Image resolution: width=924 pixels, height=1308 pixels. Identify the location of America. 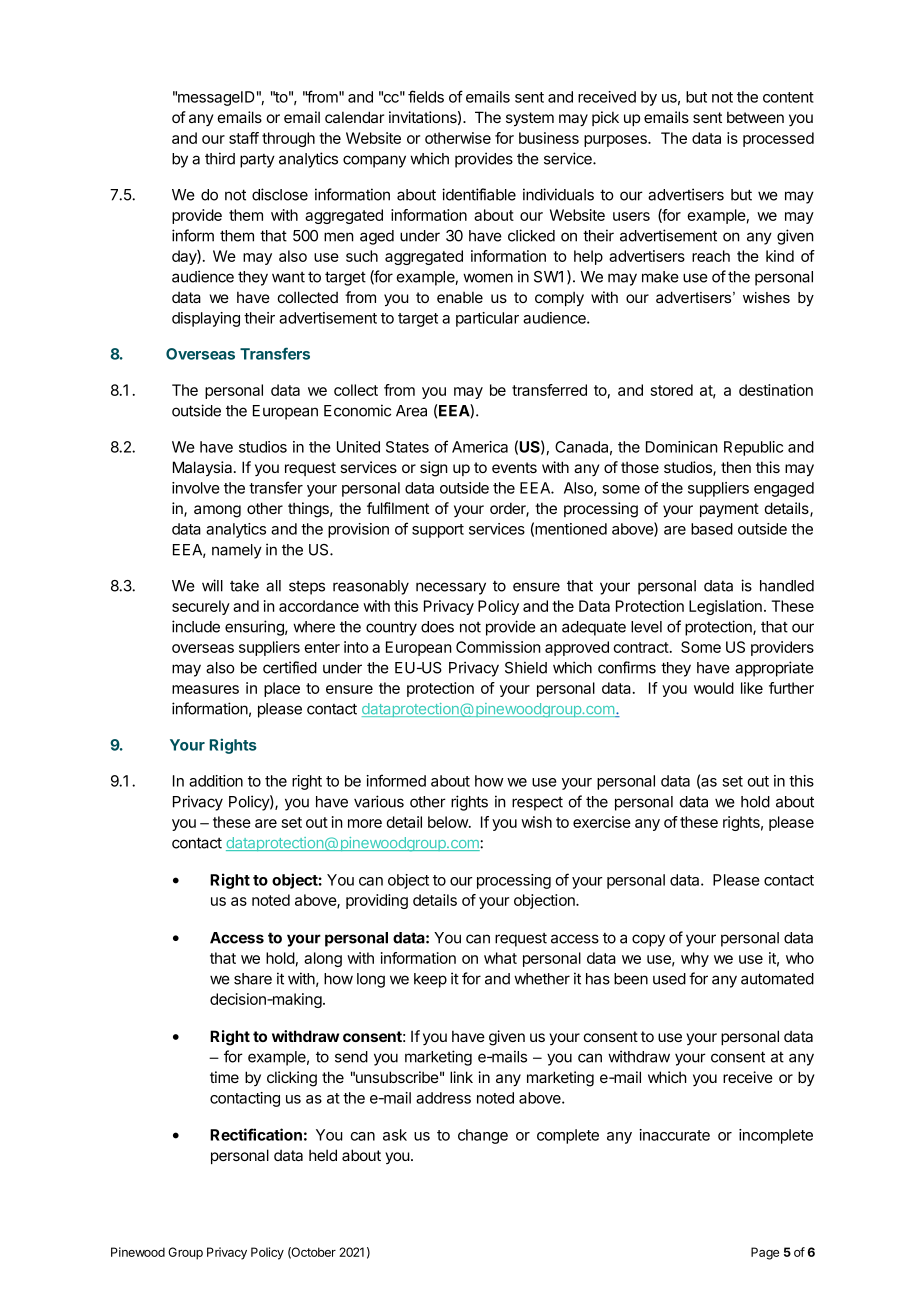
(480, 447).
